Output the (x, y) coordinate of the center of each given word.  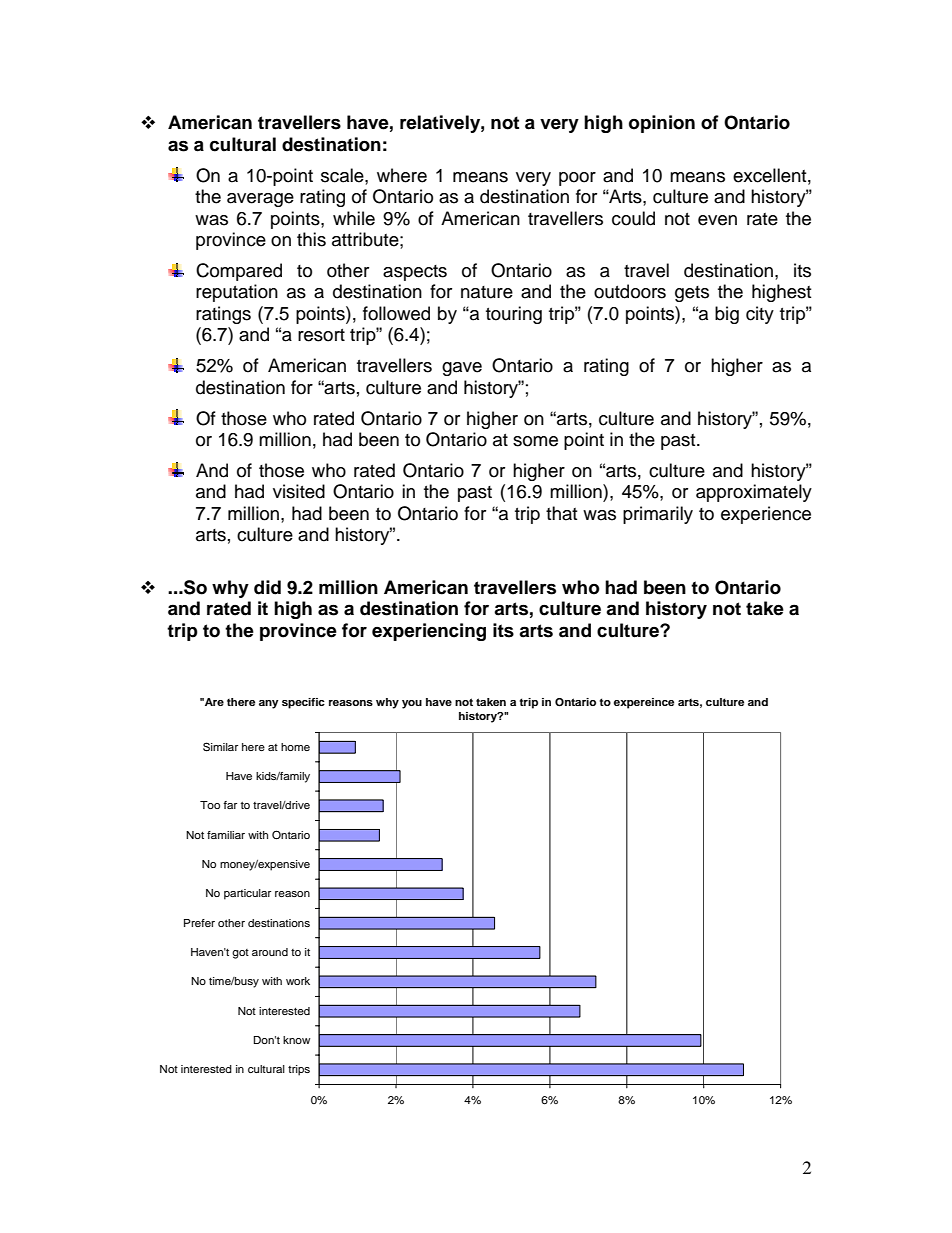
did (267, 587)
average (260, 200)
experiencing (429, 632)
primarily (658, 515)
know (296, 1040)
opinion (662, 124)
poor (577, 179)
